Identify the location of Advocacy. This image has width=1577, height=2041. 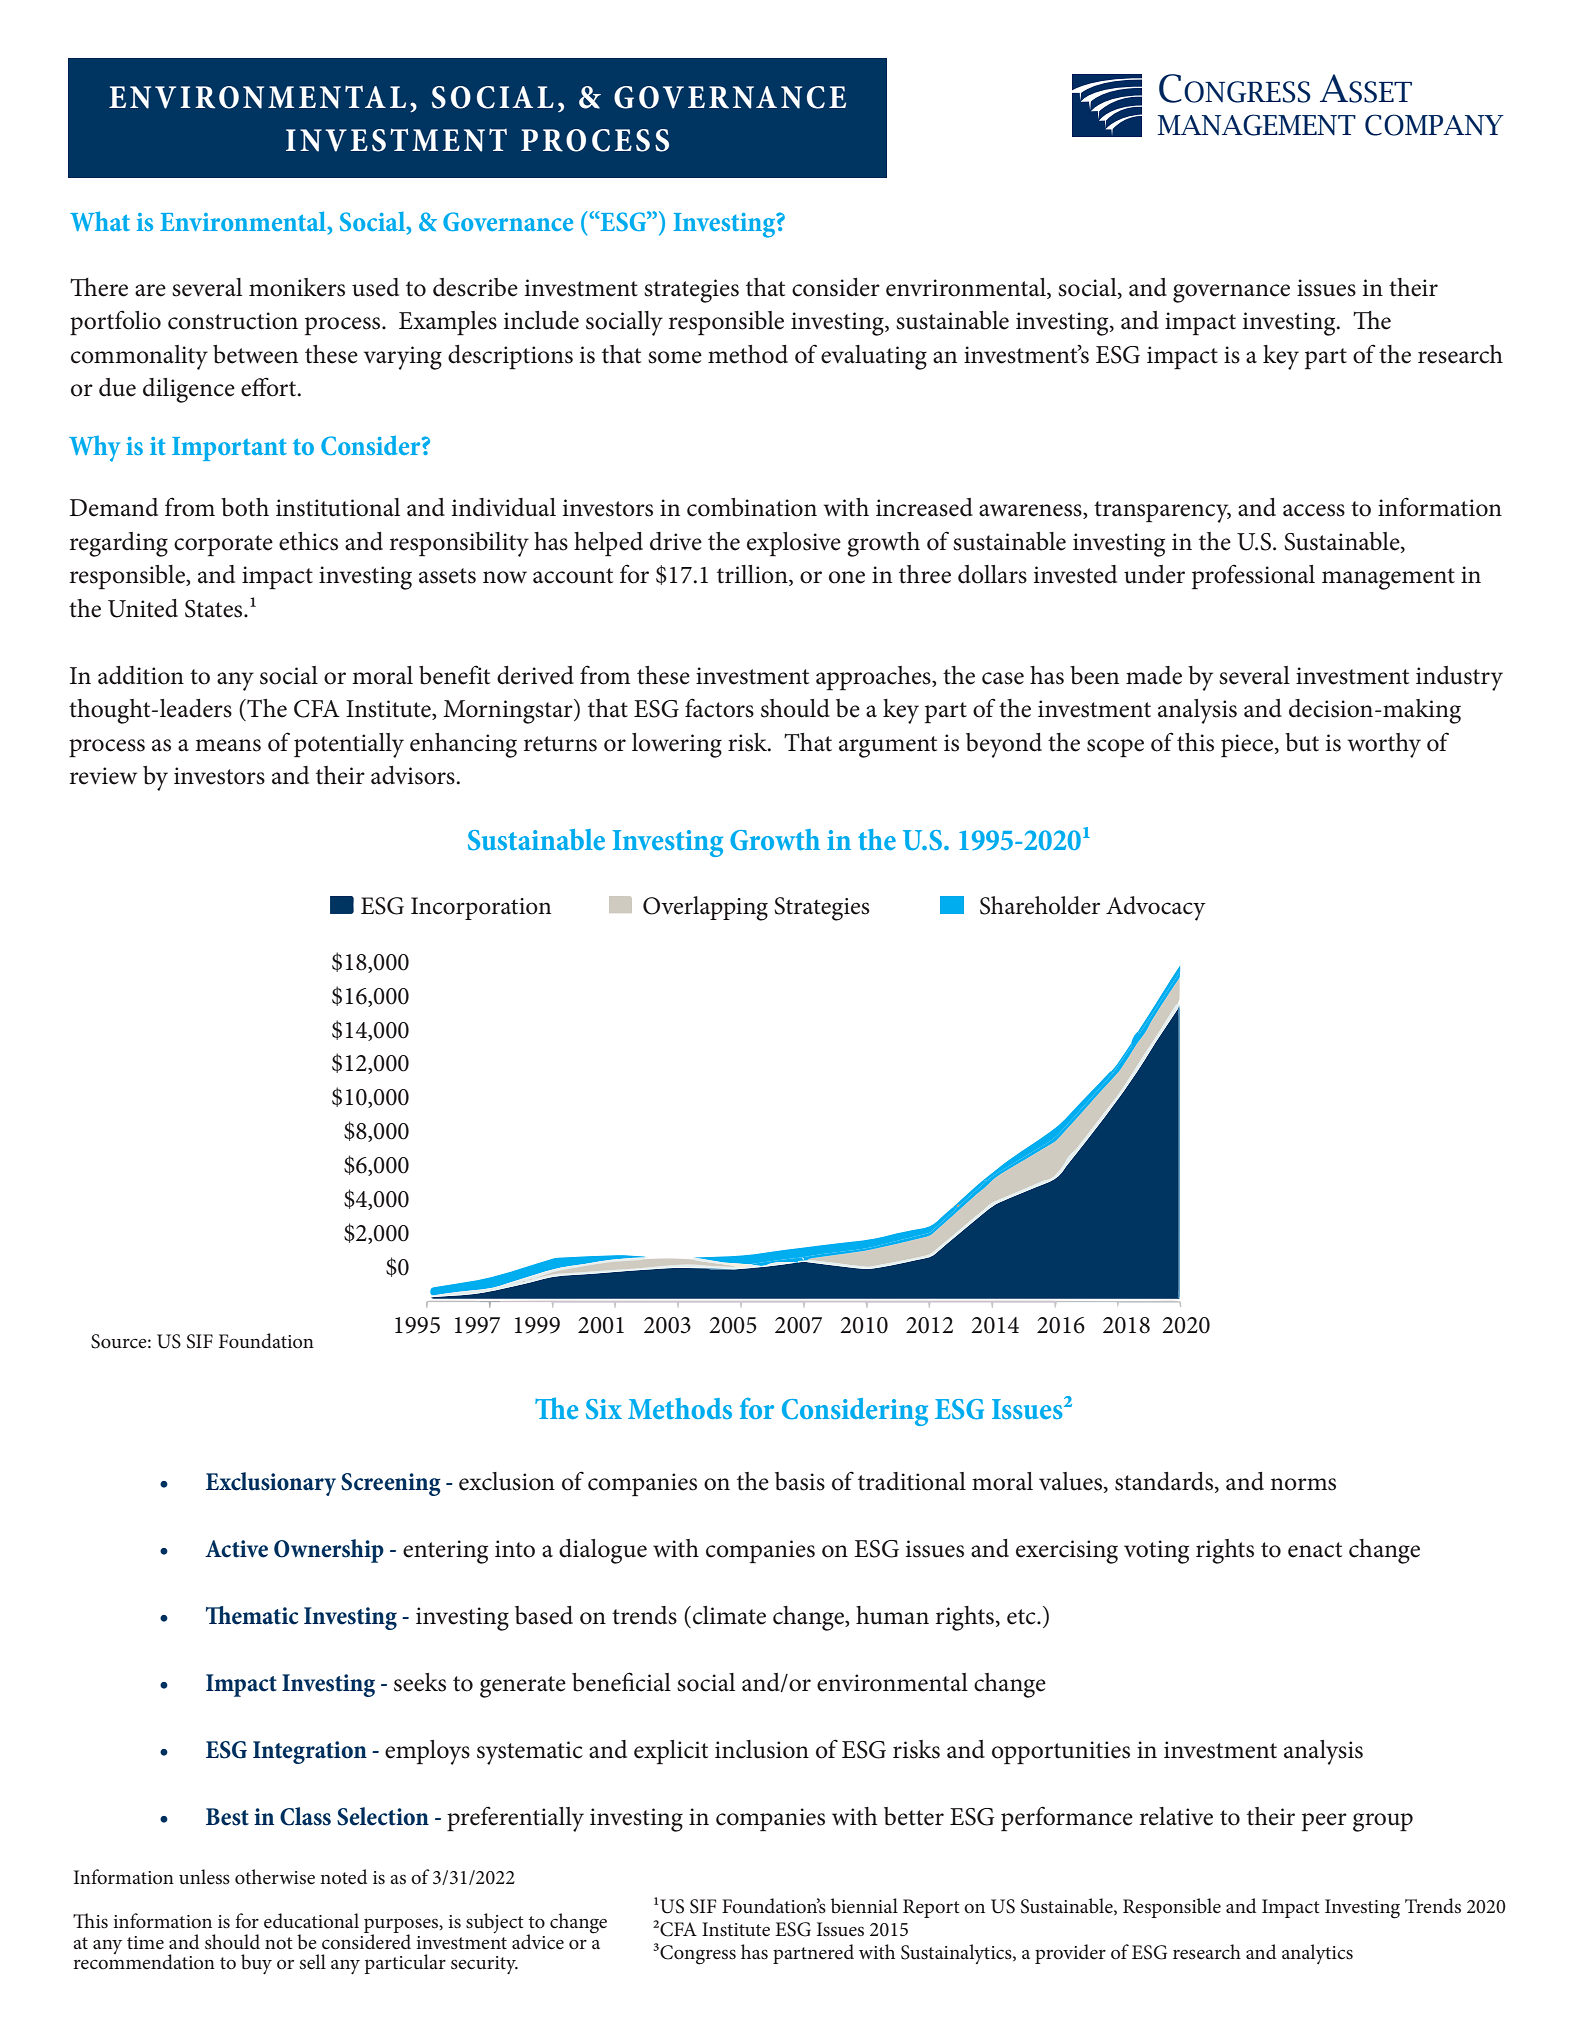
(1156, 908).
